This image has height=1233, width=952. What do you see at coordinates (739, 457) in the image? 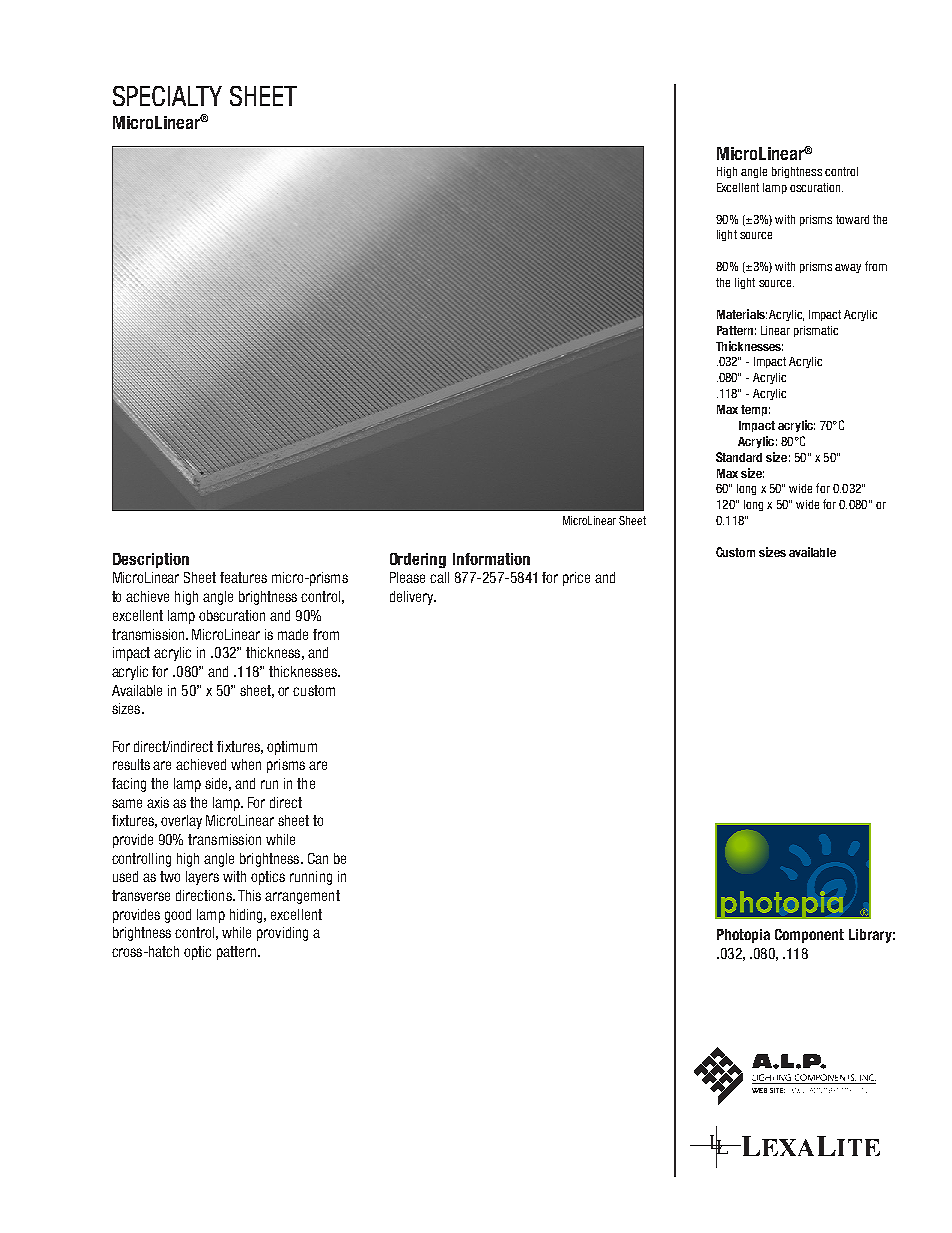
I see `Standard` at bounding box center [739, 457].
